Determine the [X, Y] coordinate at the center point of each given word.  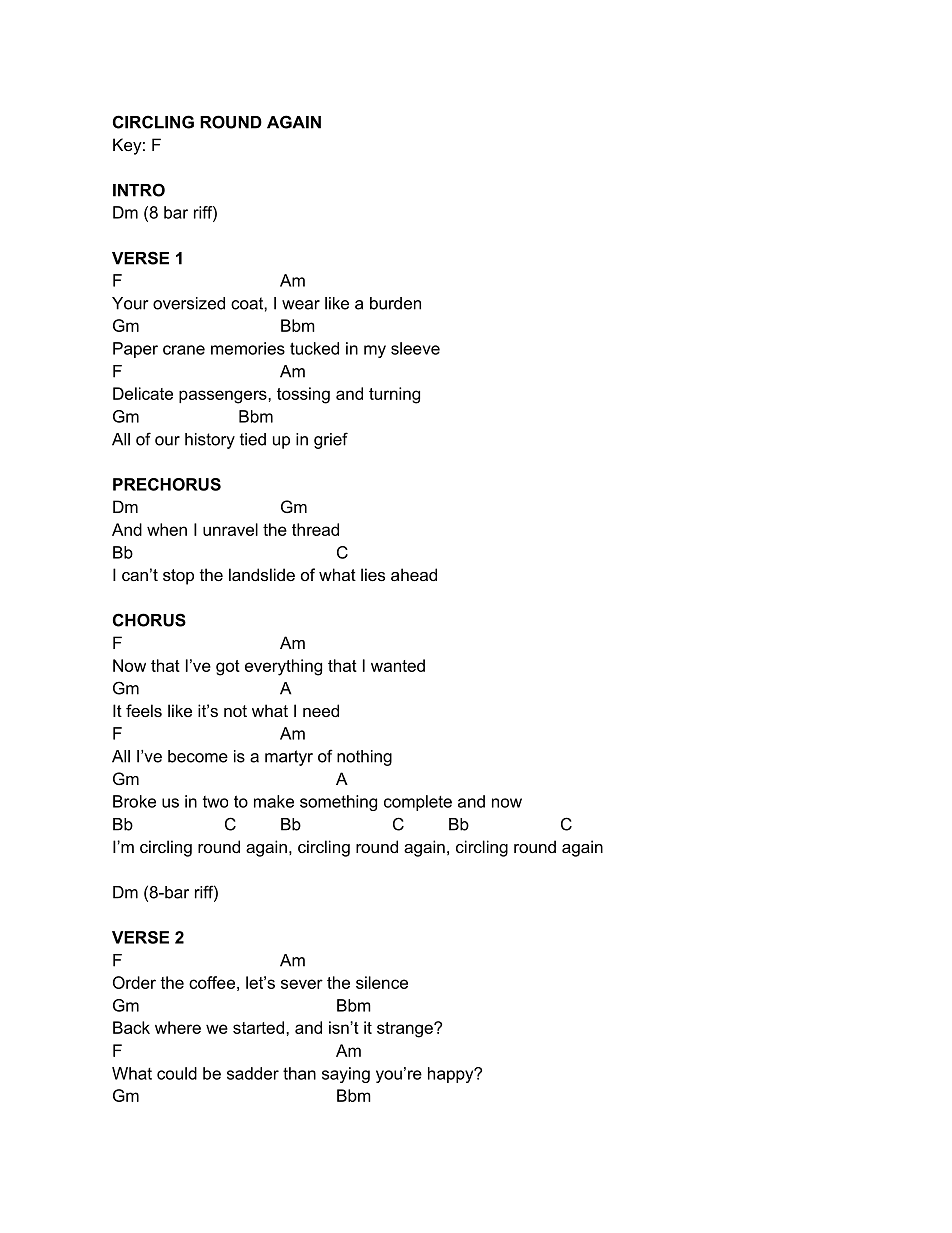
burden [395, 303]
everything [283, 667]
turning [394, 395]
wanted [398, 665]
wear [301, 305]
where [178, 1027]
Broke [134, 801]
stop [178, 577]
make [274, 801]
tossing [303, 395]
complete [418, 803]
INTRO [139, 190]
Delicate [143, 393]
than [299, 1073]
